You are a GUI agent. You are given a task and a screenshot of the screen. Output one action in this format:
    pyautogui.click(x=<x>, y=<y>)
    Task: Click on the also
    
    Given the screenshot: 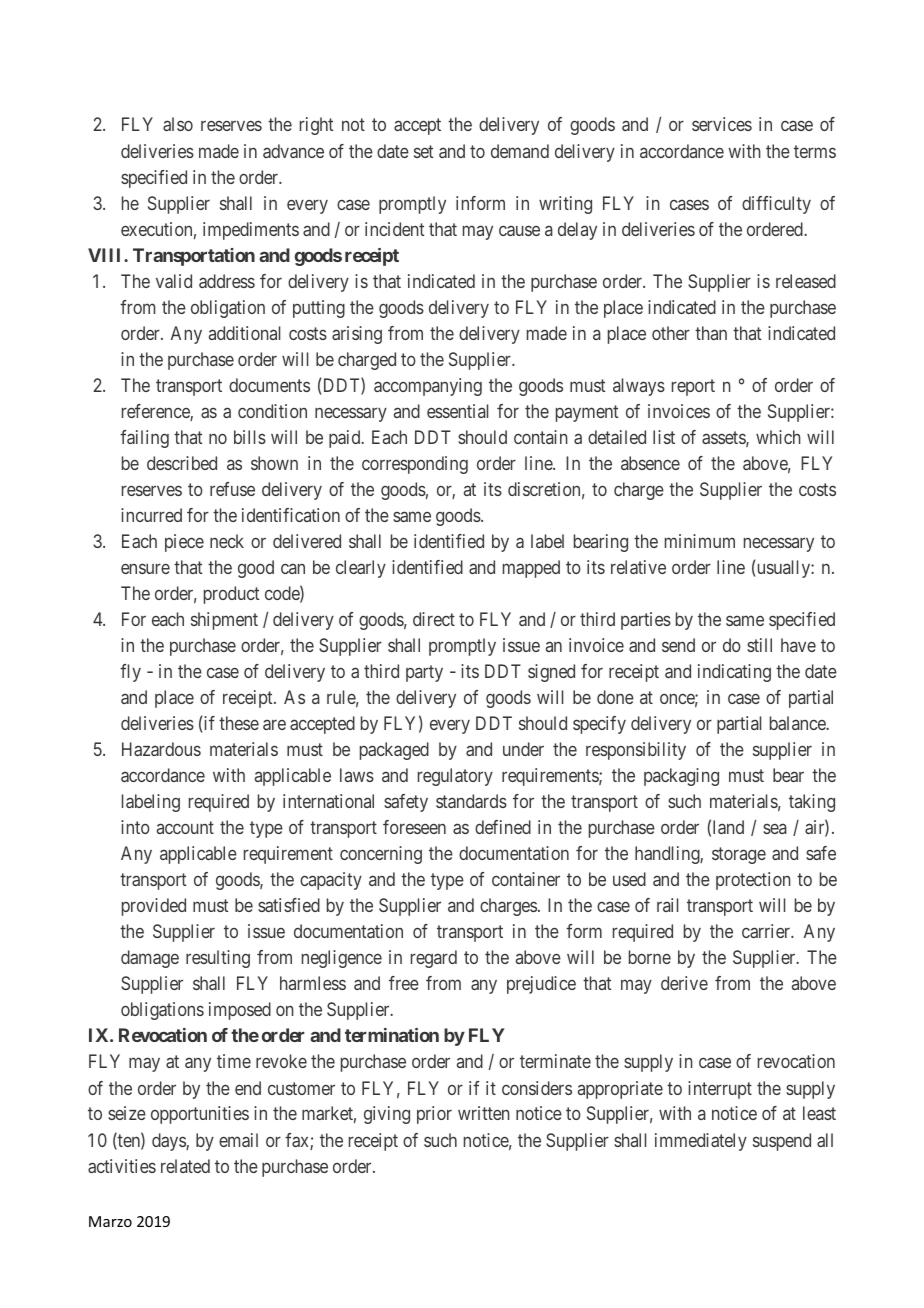 What is the action you would take?
    pyautogui.click(x=178, y=124)
